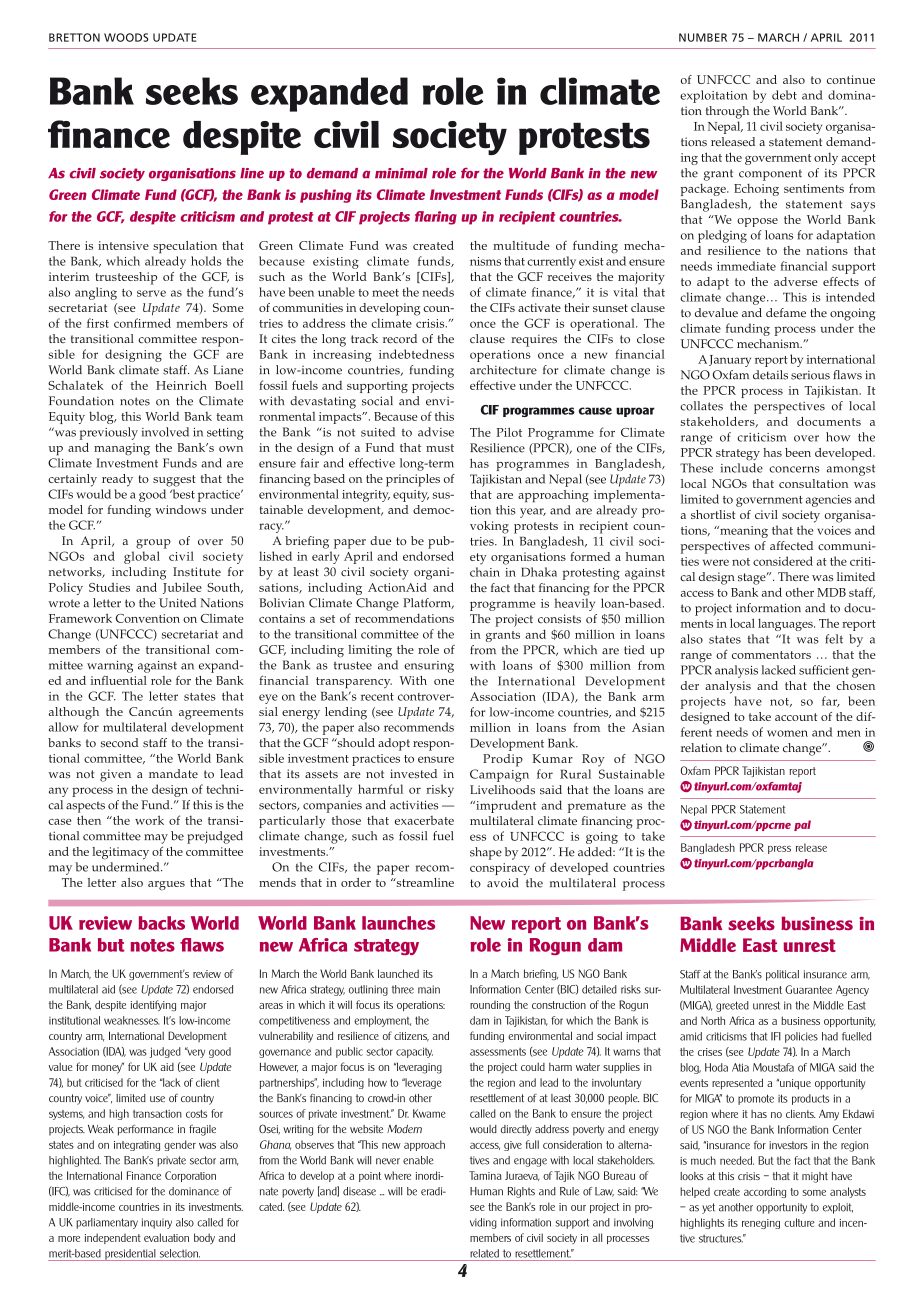 The image size is (924, 1308). Describe the element at coordinates (126, 37) in the document. I see `WOODS` at that location.
